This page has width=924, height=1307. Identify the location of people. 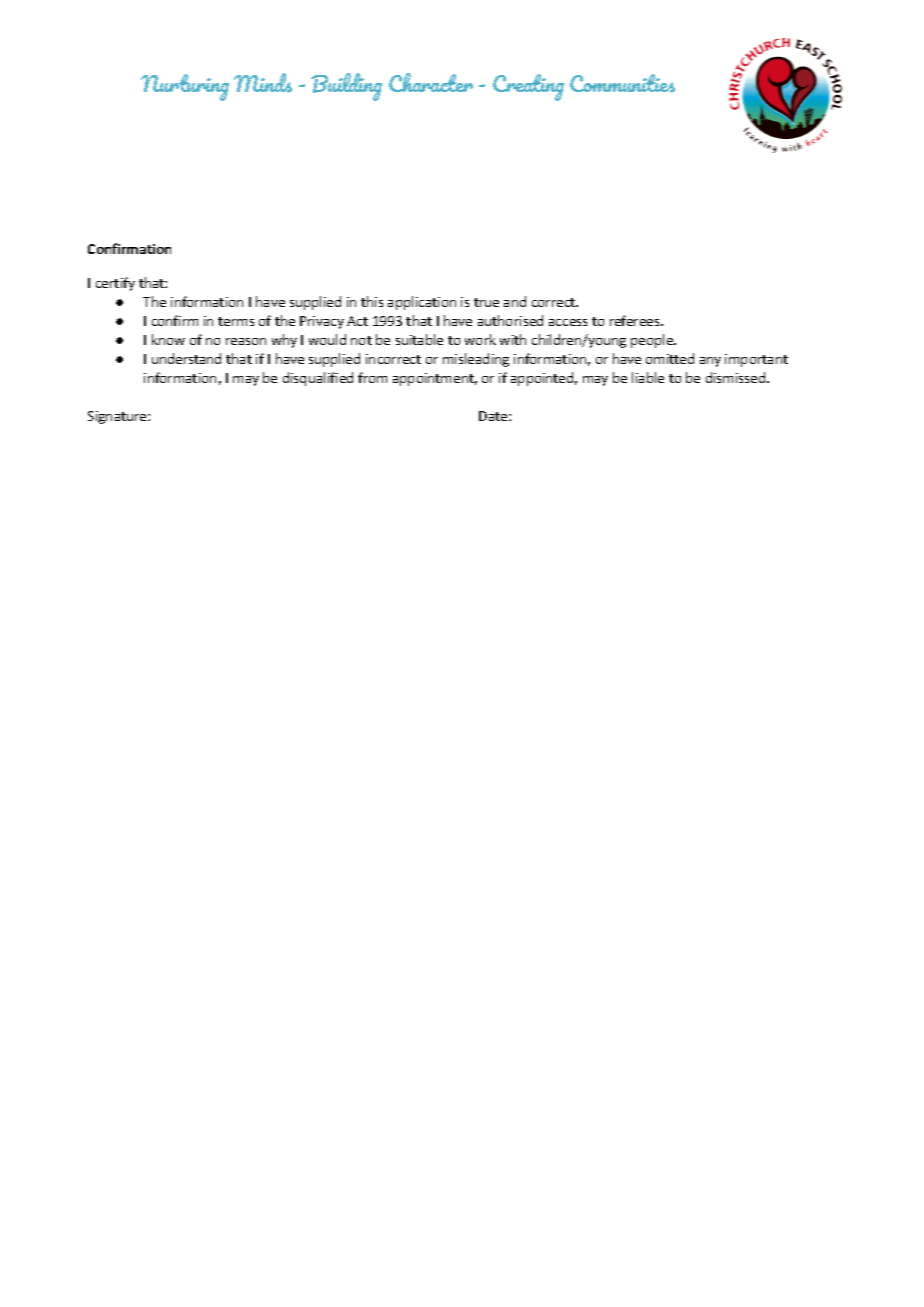
(653, 341).
